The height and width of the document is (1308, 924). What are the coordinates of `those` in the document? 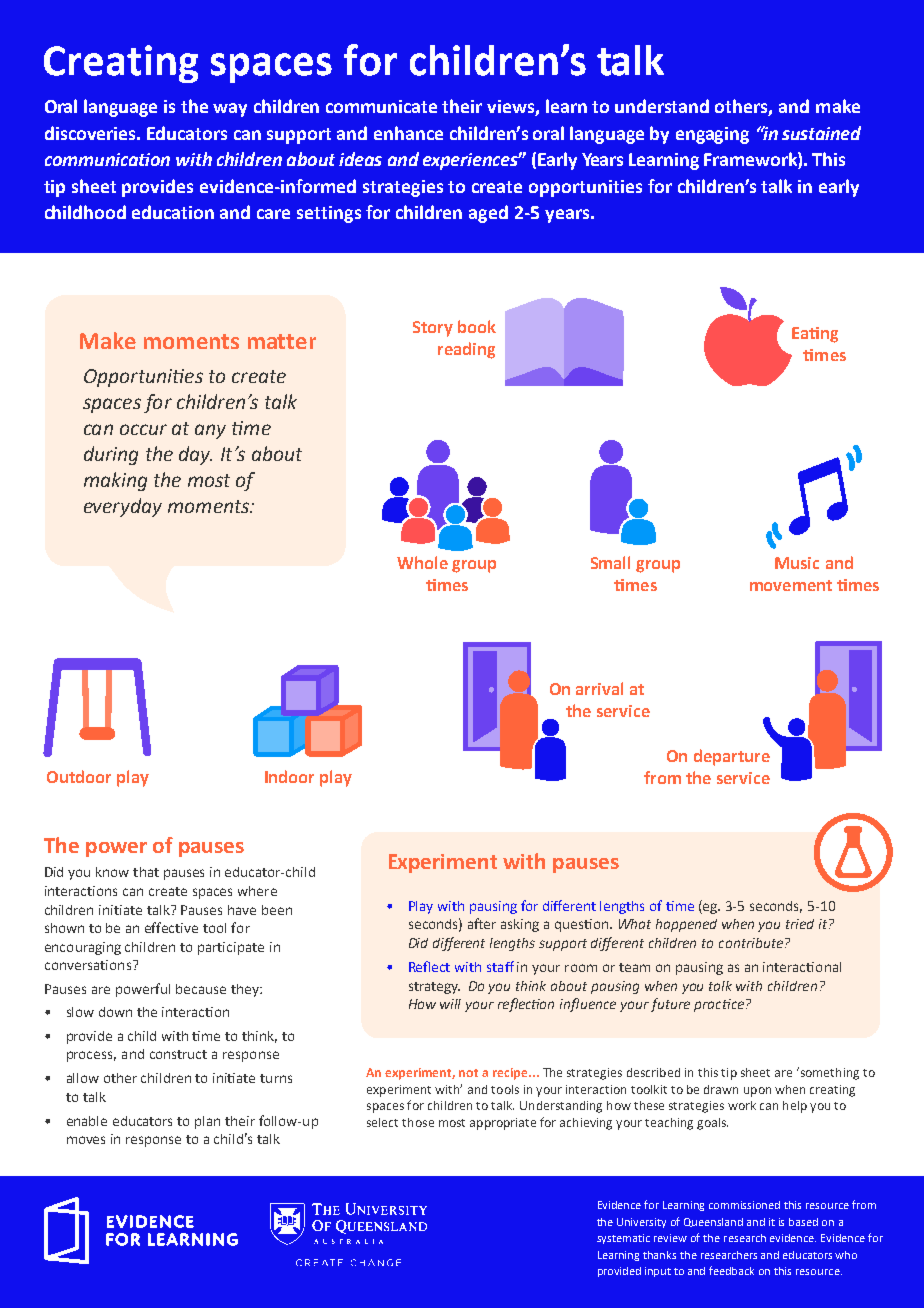 It's located at (418, 1122).
